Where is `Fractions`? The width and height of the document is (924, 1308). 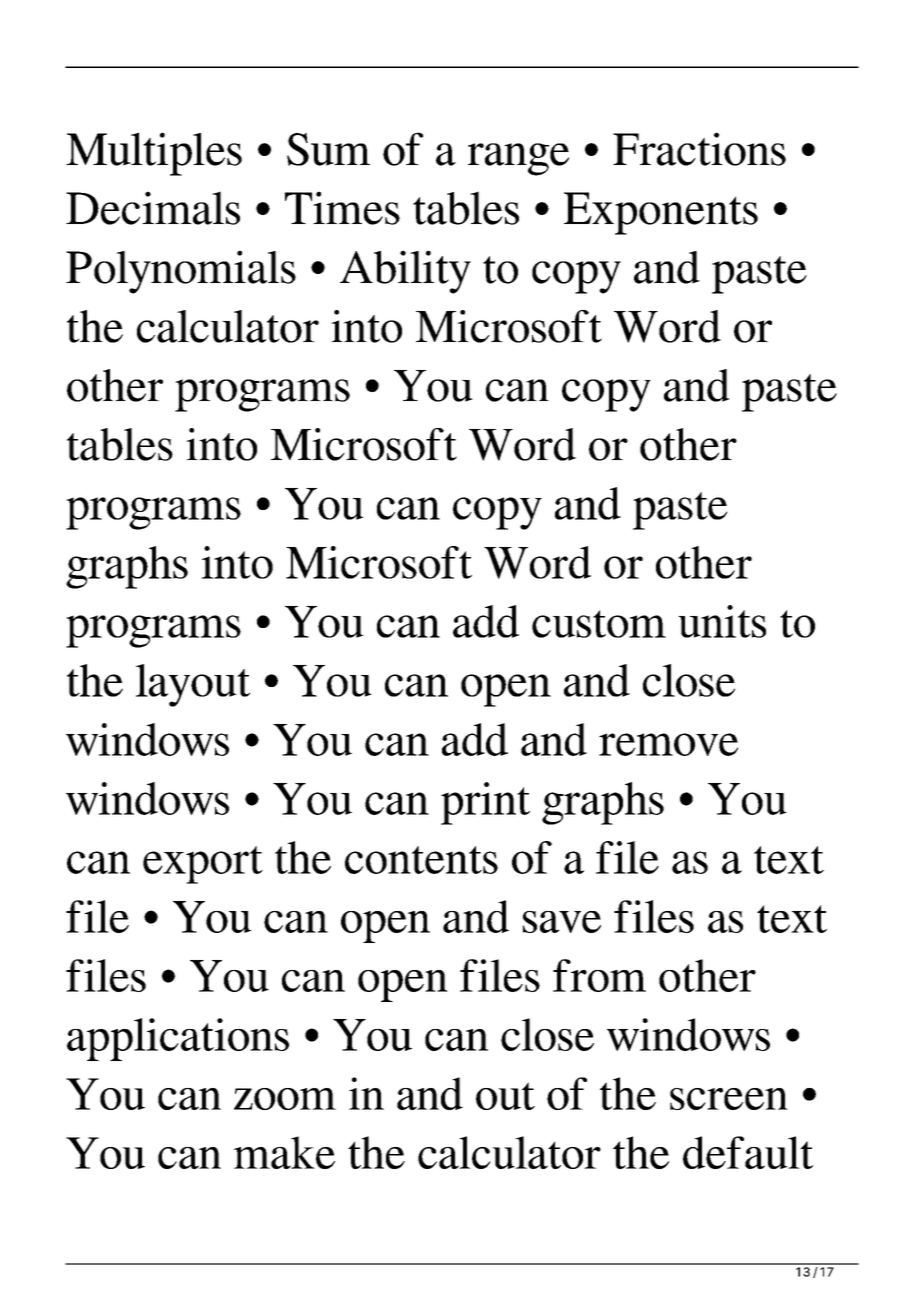
Fractions is located at coordinates (699, 149).
